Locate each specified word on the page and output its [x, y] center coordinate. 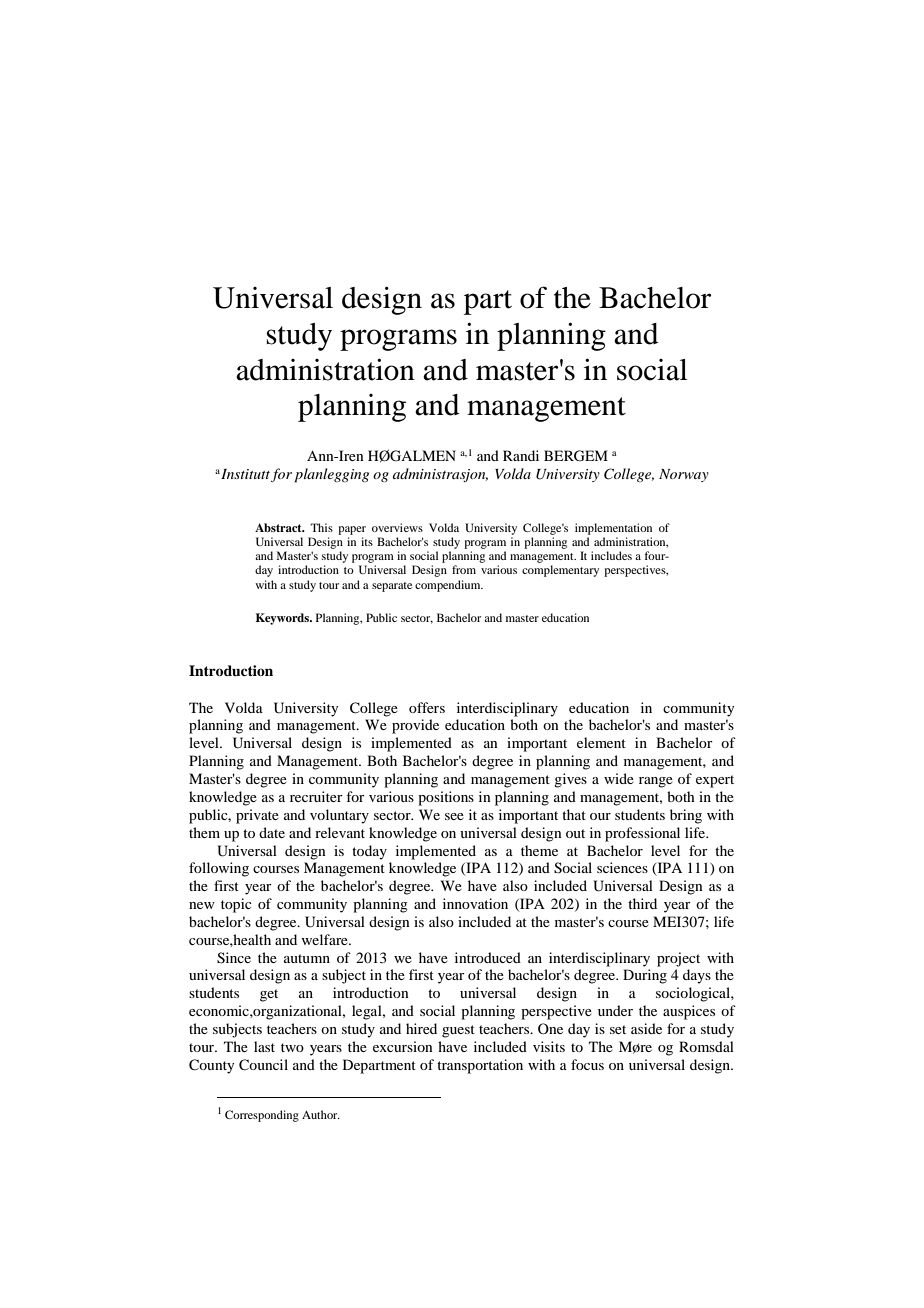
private [257, 816]
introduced [488, 957]
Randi [521, 455]
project [678, 959]
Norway [684, 475]
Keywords [283, 619]
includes [611, 555]
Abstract [279, 527]
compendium [449, 586]
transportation [480, 1066]
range [656, 782]
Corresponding [262, 1116]
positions [446, 798]
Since [234, 958]
